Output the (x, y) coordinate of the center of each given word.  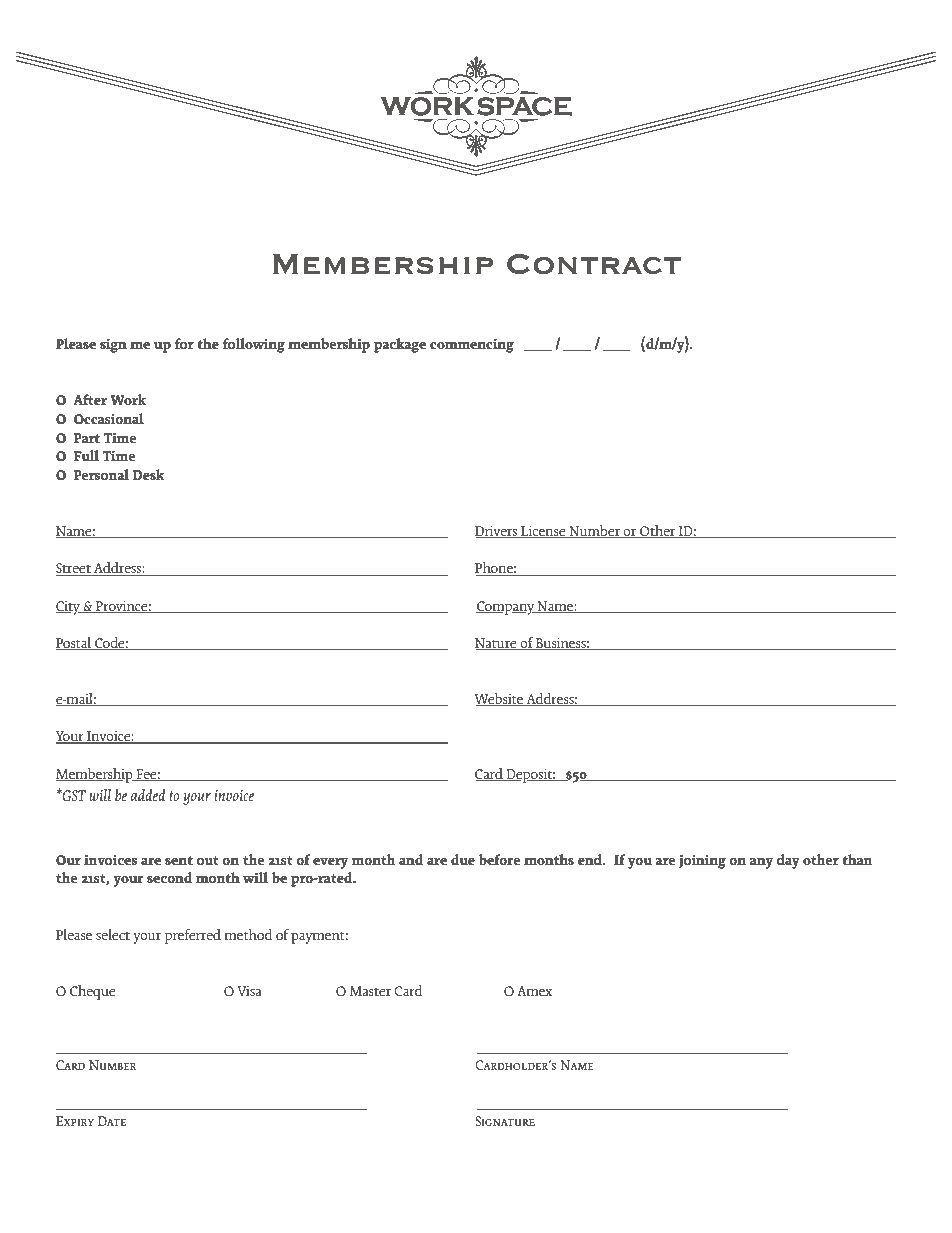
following (254, 345)
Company (506, 608)
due (463, 859)
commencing (472, 346)
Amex (534, 991)
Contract (594, 264)
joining (702, 862)
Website (500, 700)
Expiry (75, 1121)
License (543, 531)
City (69, 607)
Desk (148, 474)
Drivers (497, 531)
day (788, 861)
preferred (193, 936)
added (148, 794)
